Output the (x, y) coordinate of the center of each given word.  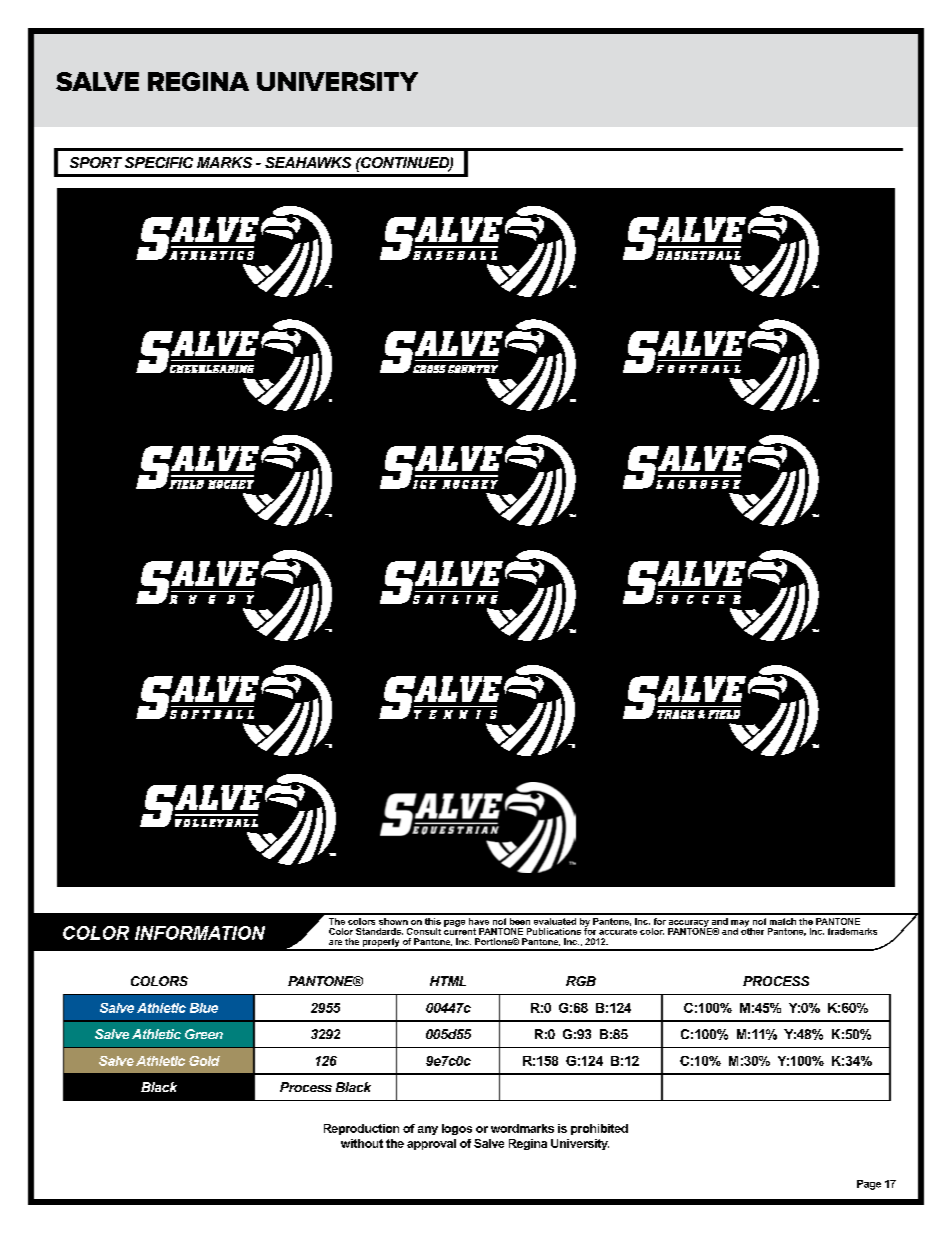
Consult (424, 931)
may (741, 924)
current (460, 930)
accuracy (689, 924)
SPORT (96, 162)
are (335, 942)
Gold (204, 1061)
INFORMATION (200, 933)
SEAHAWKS (308, 162)
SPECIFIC (159, 162)
